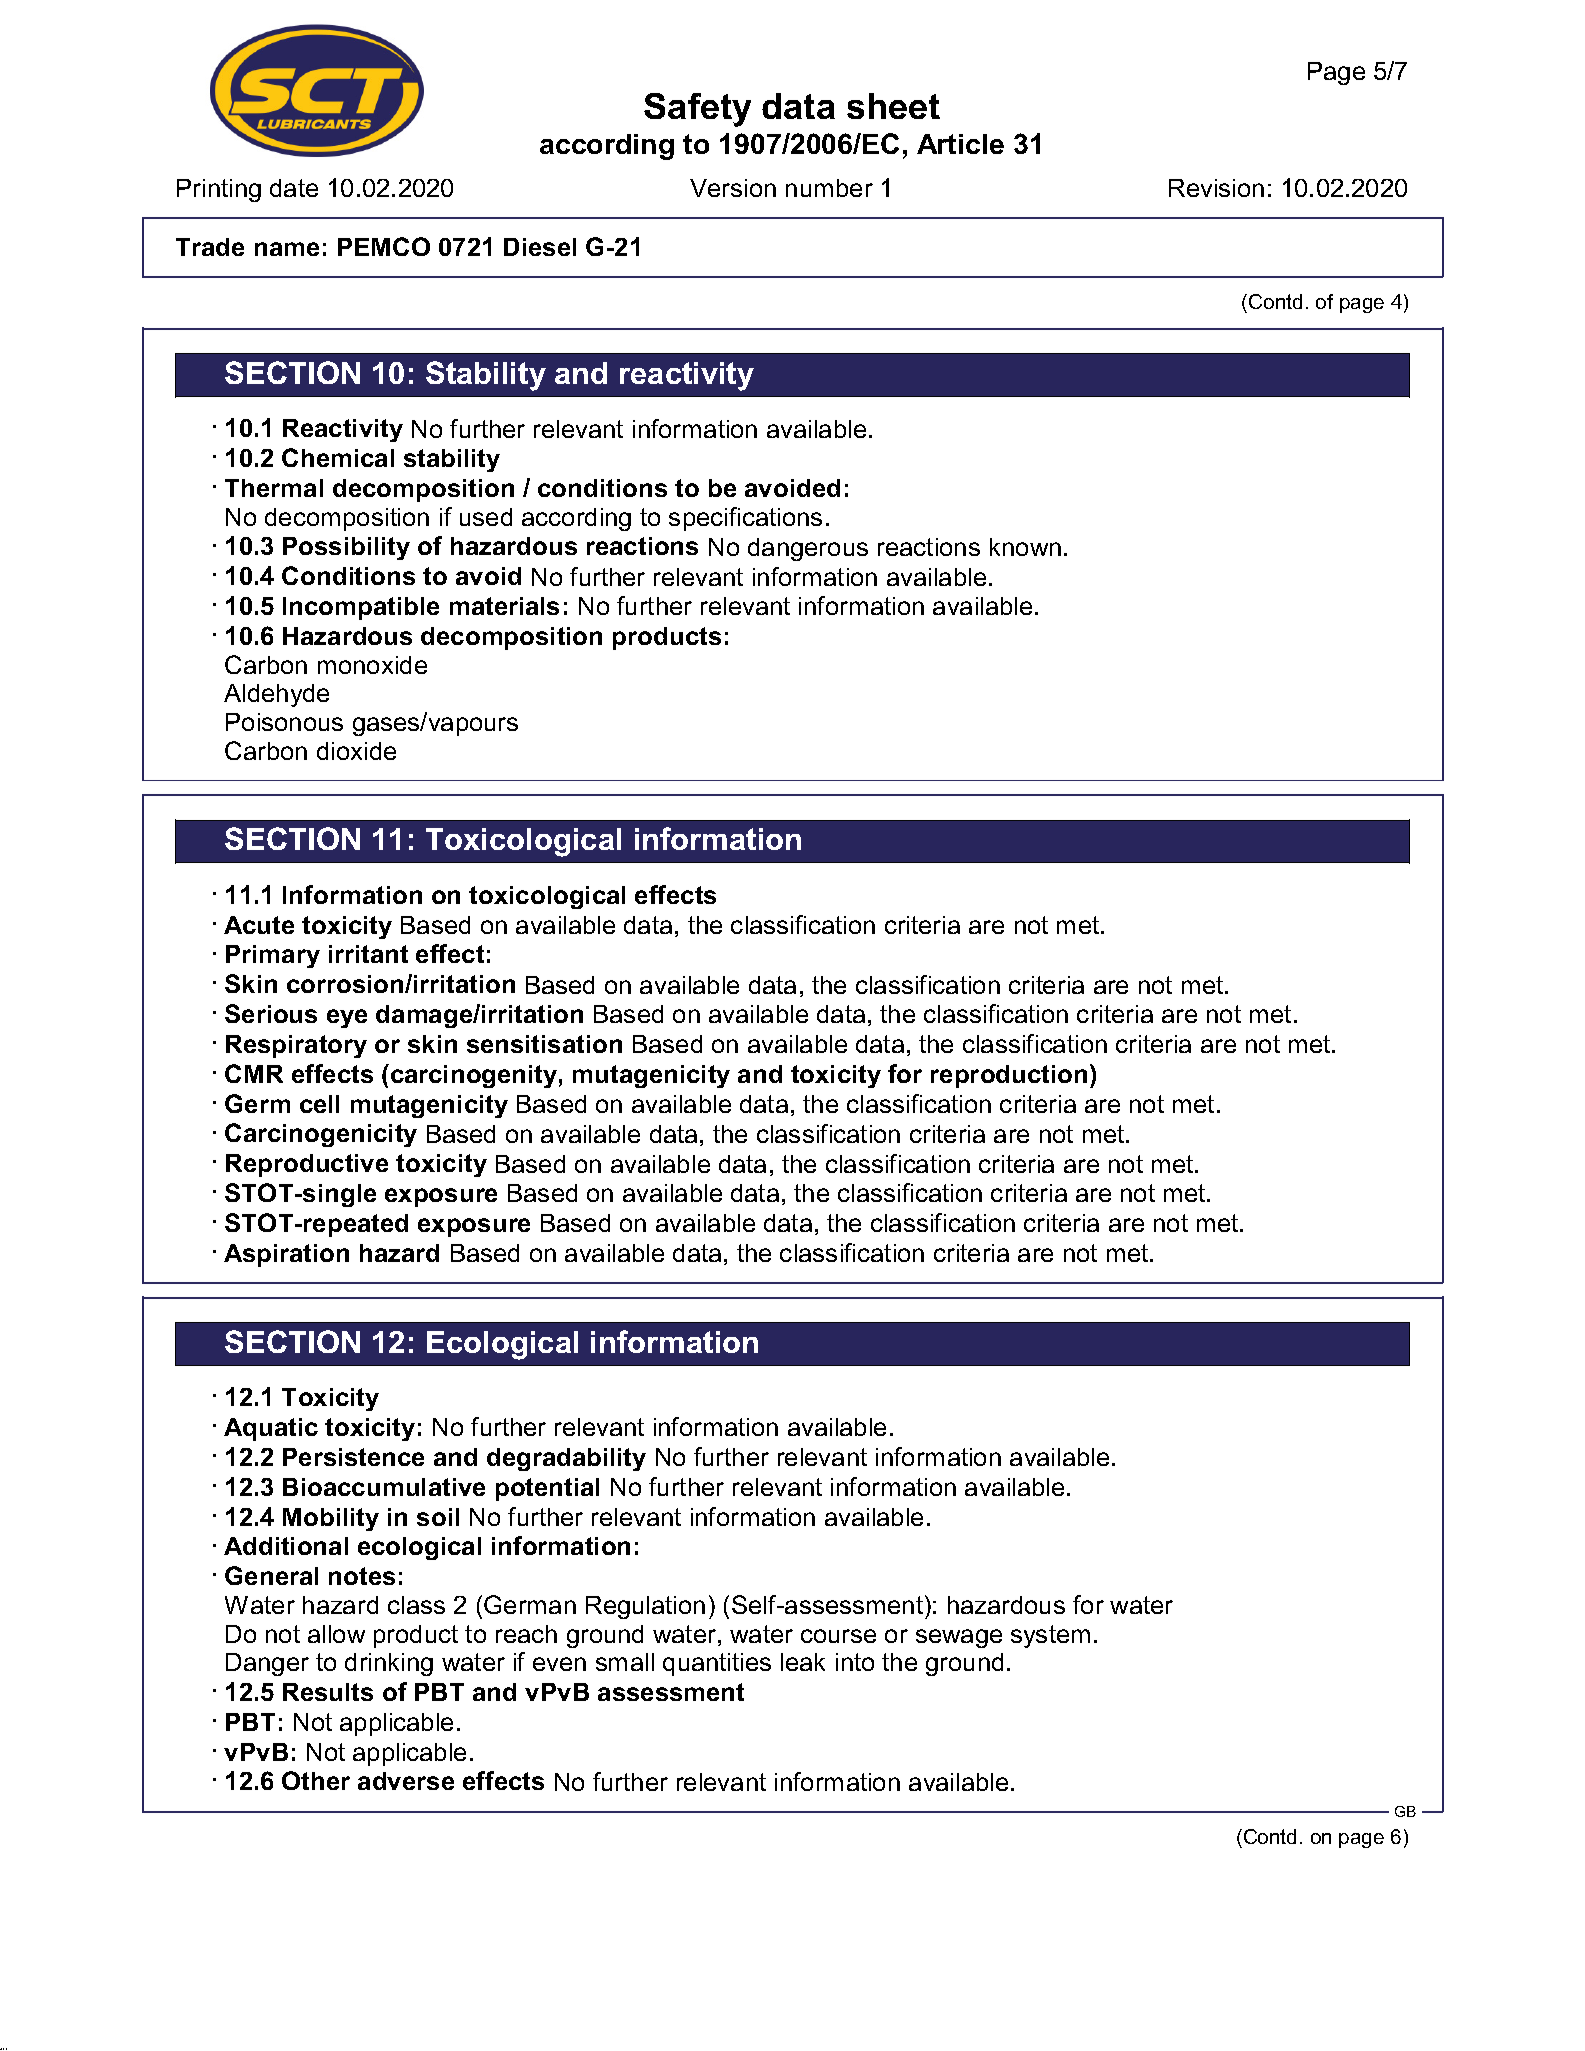  What do you see at coordinates (347, 1018) in the image?
I see `eye` at bounding box center [347, 1018].
